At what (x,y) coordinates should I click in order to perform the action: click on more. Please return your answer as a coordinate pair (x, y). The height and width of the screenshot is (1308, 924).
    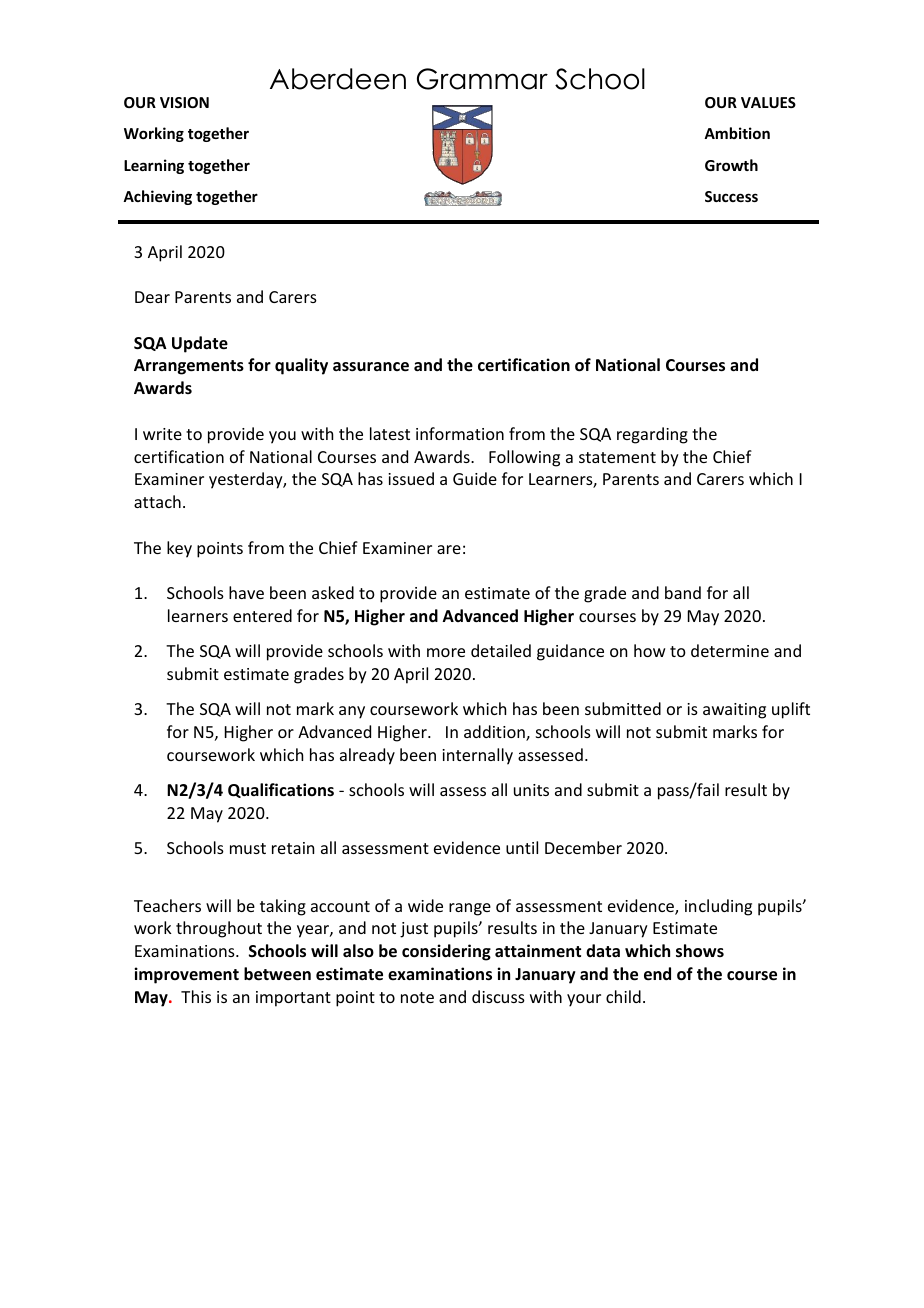
    Looking at the image, I should click on (446, 652).
